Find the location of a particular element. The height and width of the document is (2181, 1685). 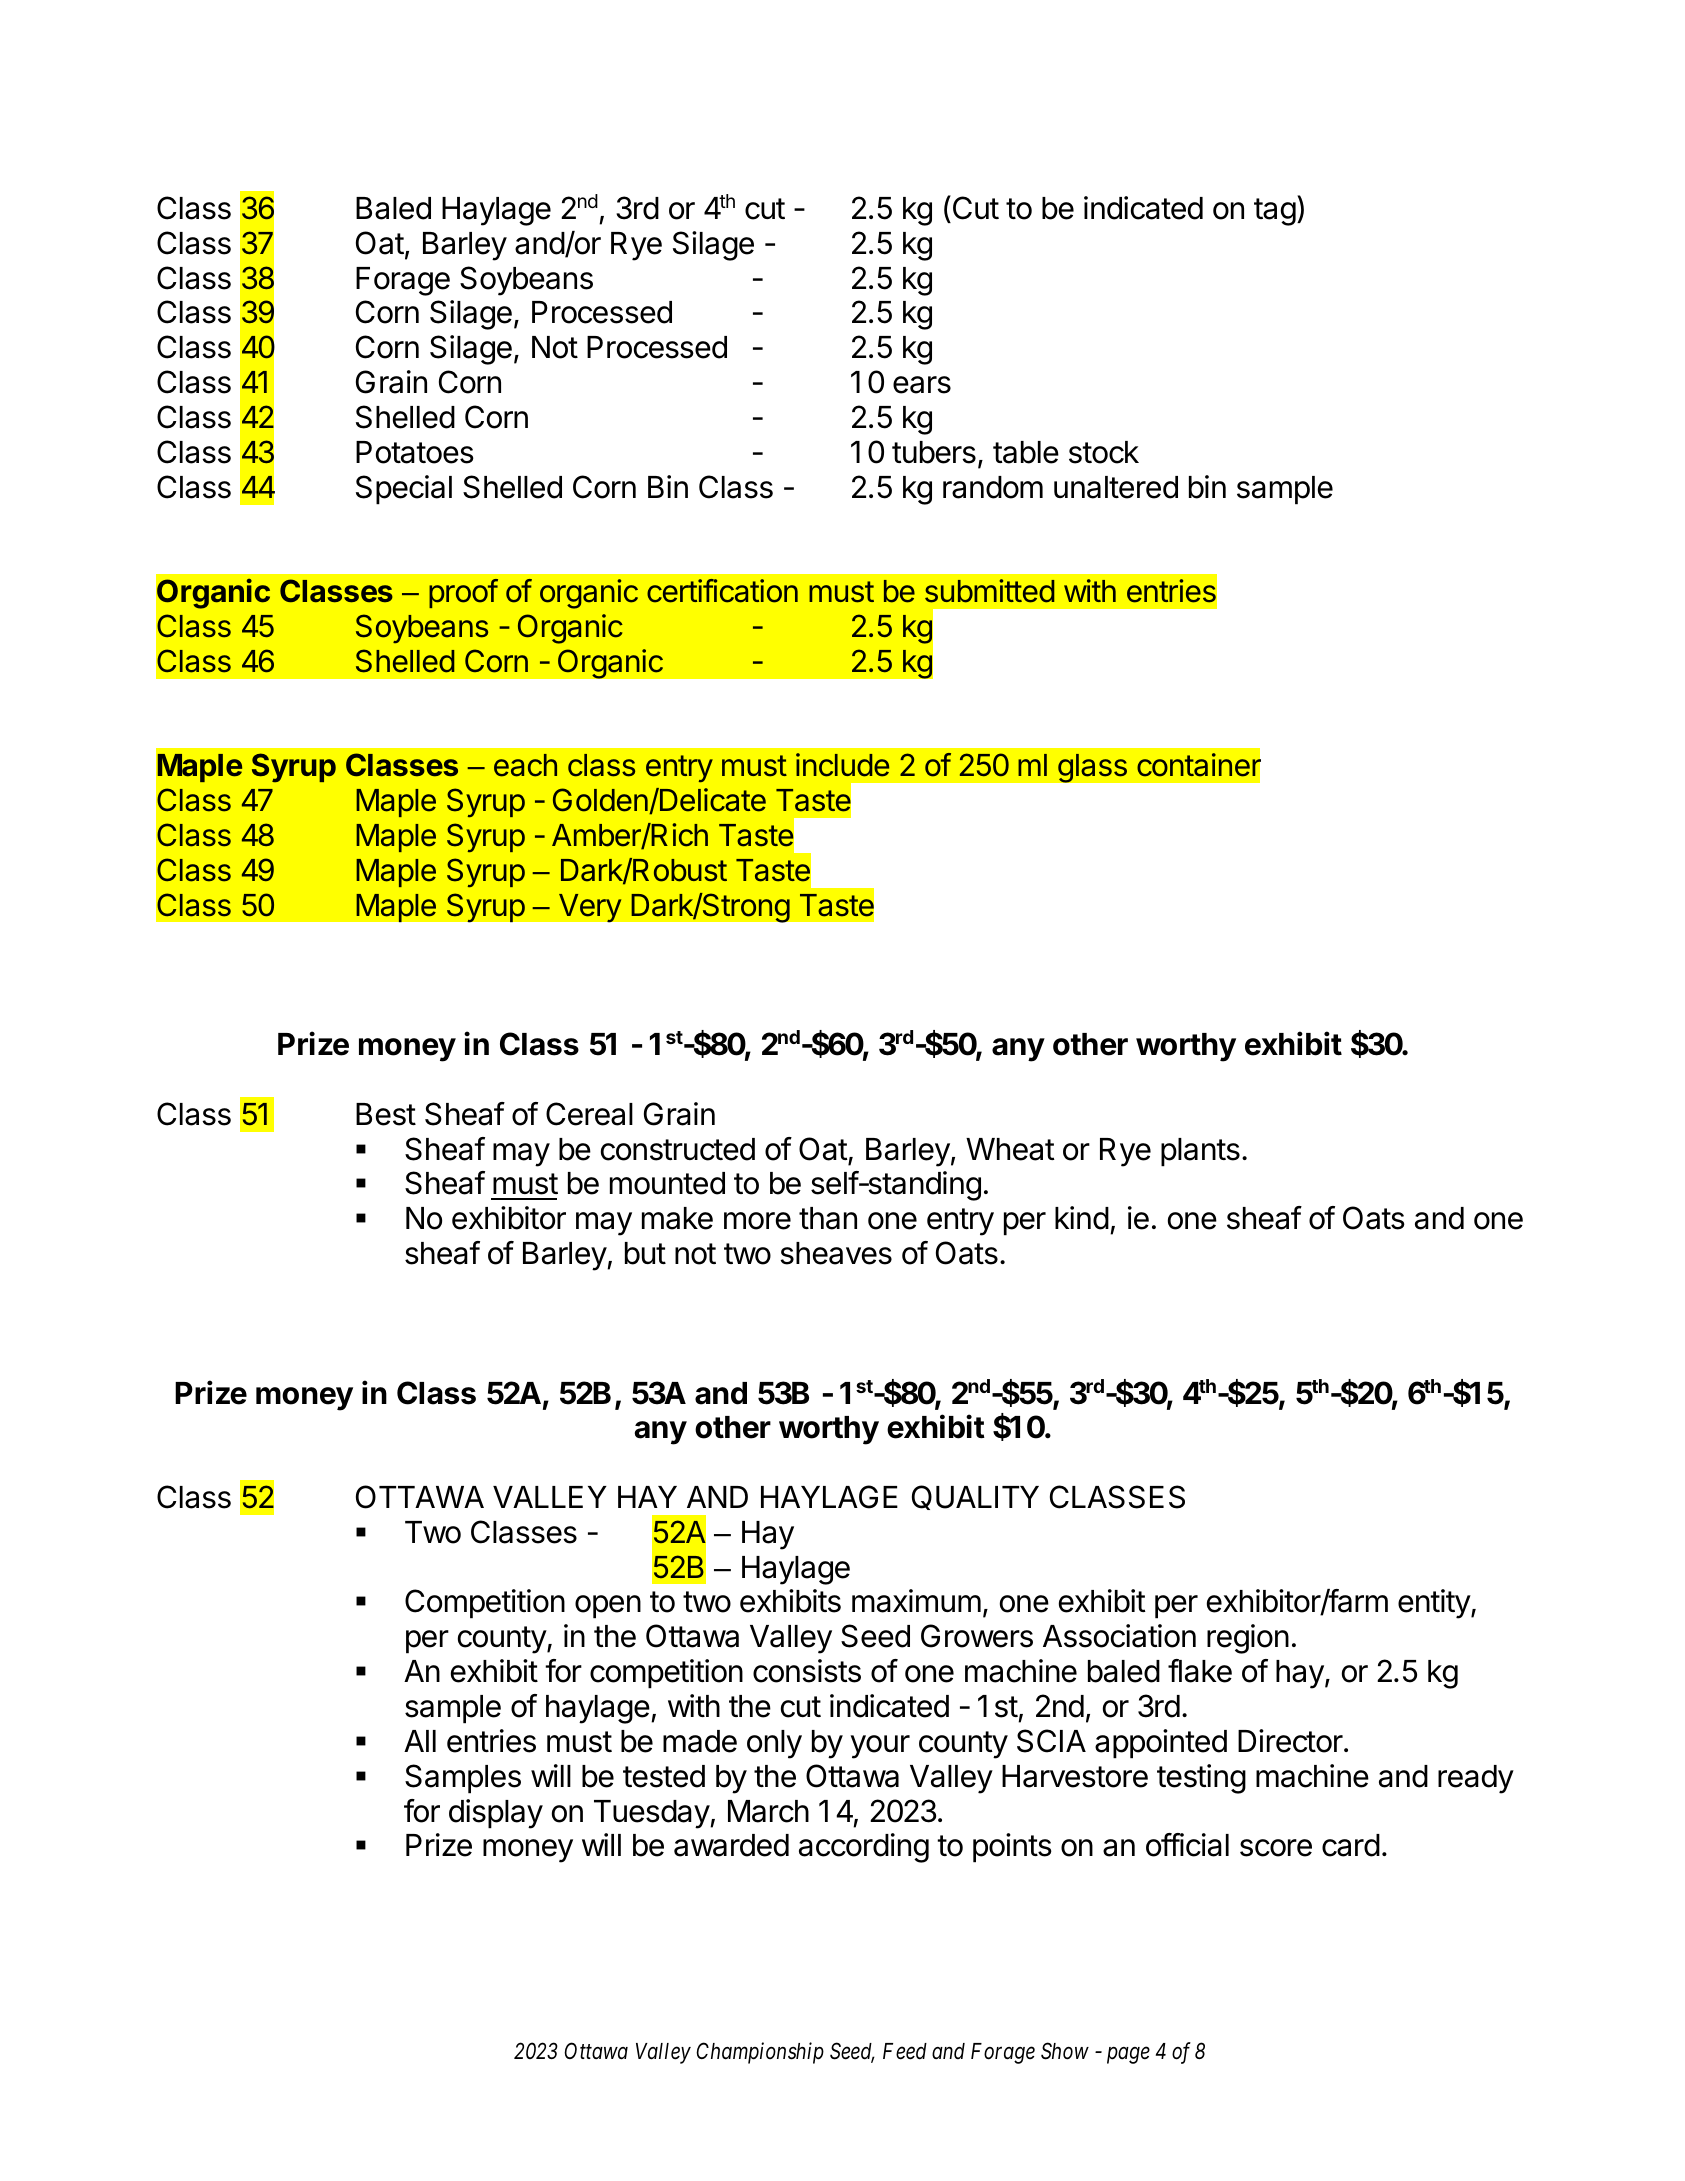

each is located at coordinates (525, 765).
